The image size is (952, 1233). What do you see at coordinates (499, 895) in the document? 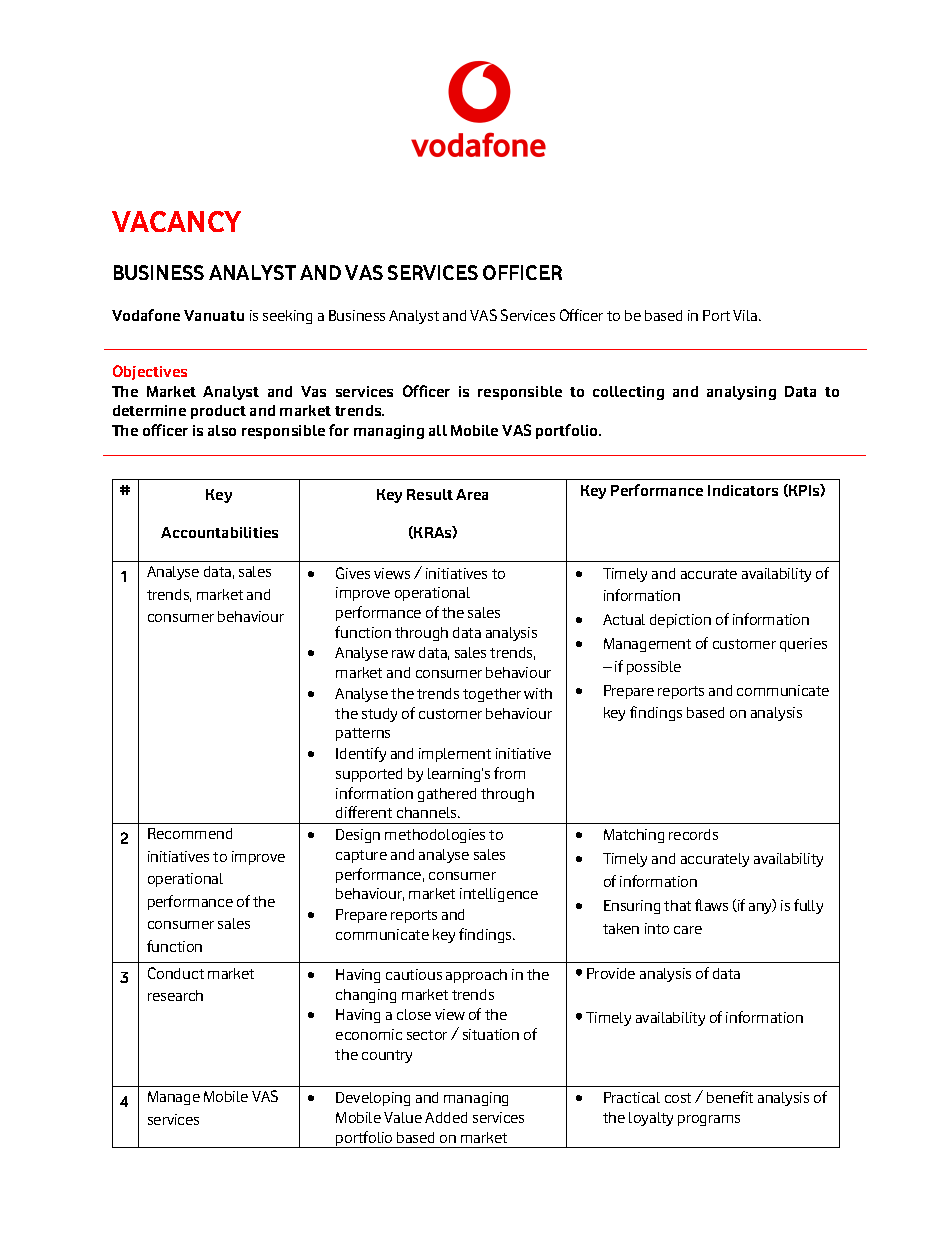
I see `intelligence` at bounding box center [499, 895].
